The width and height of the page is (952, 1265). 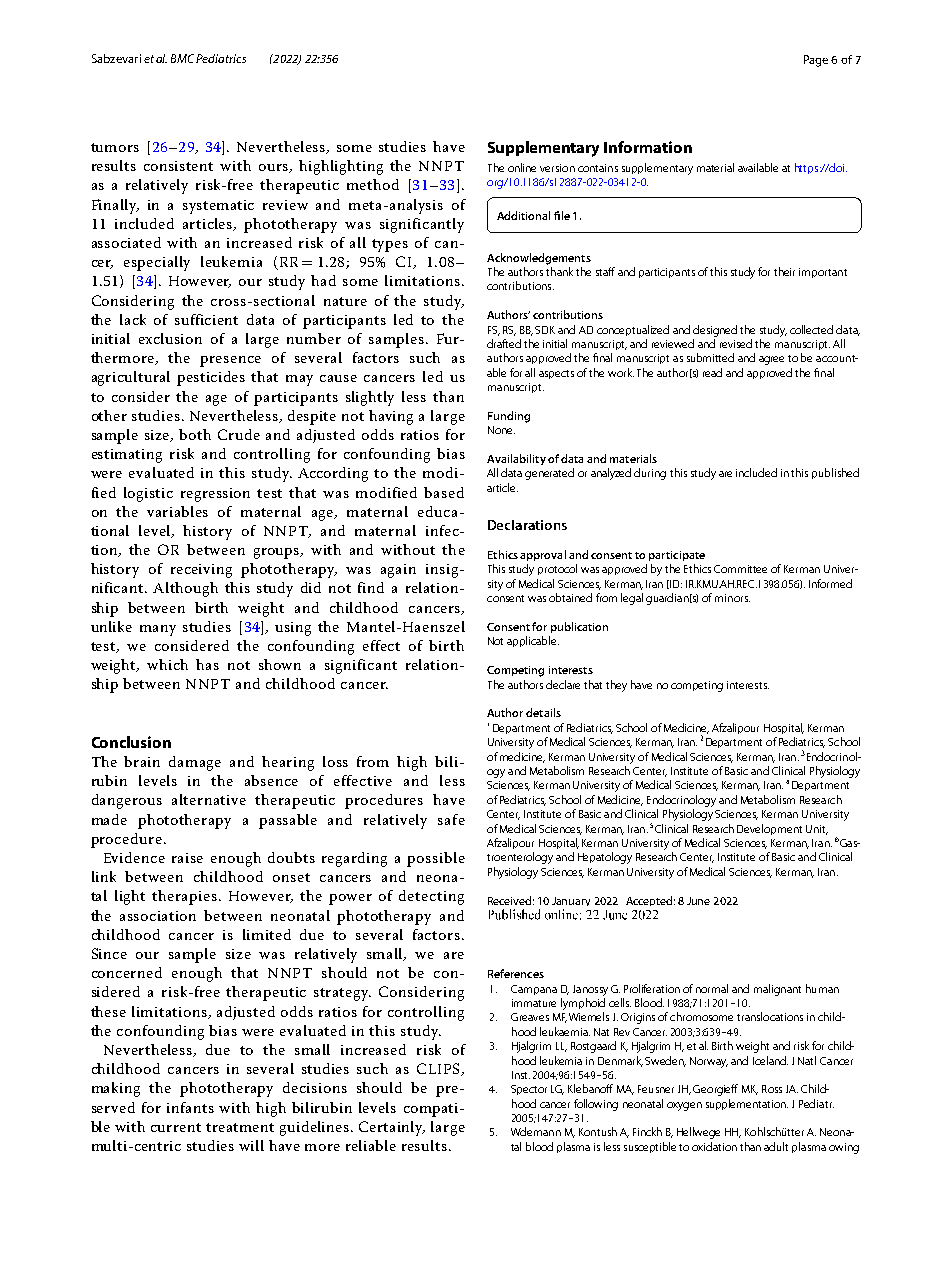 What do you see at coordinates (816, 61) in the page?
I see `Page` at bounding box center [816, 61].
